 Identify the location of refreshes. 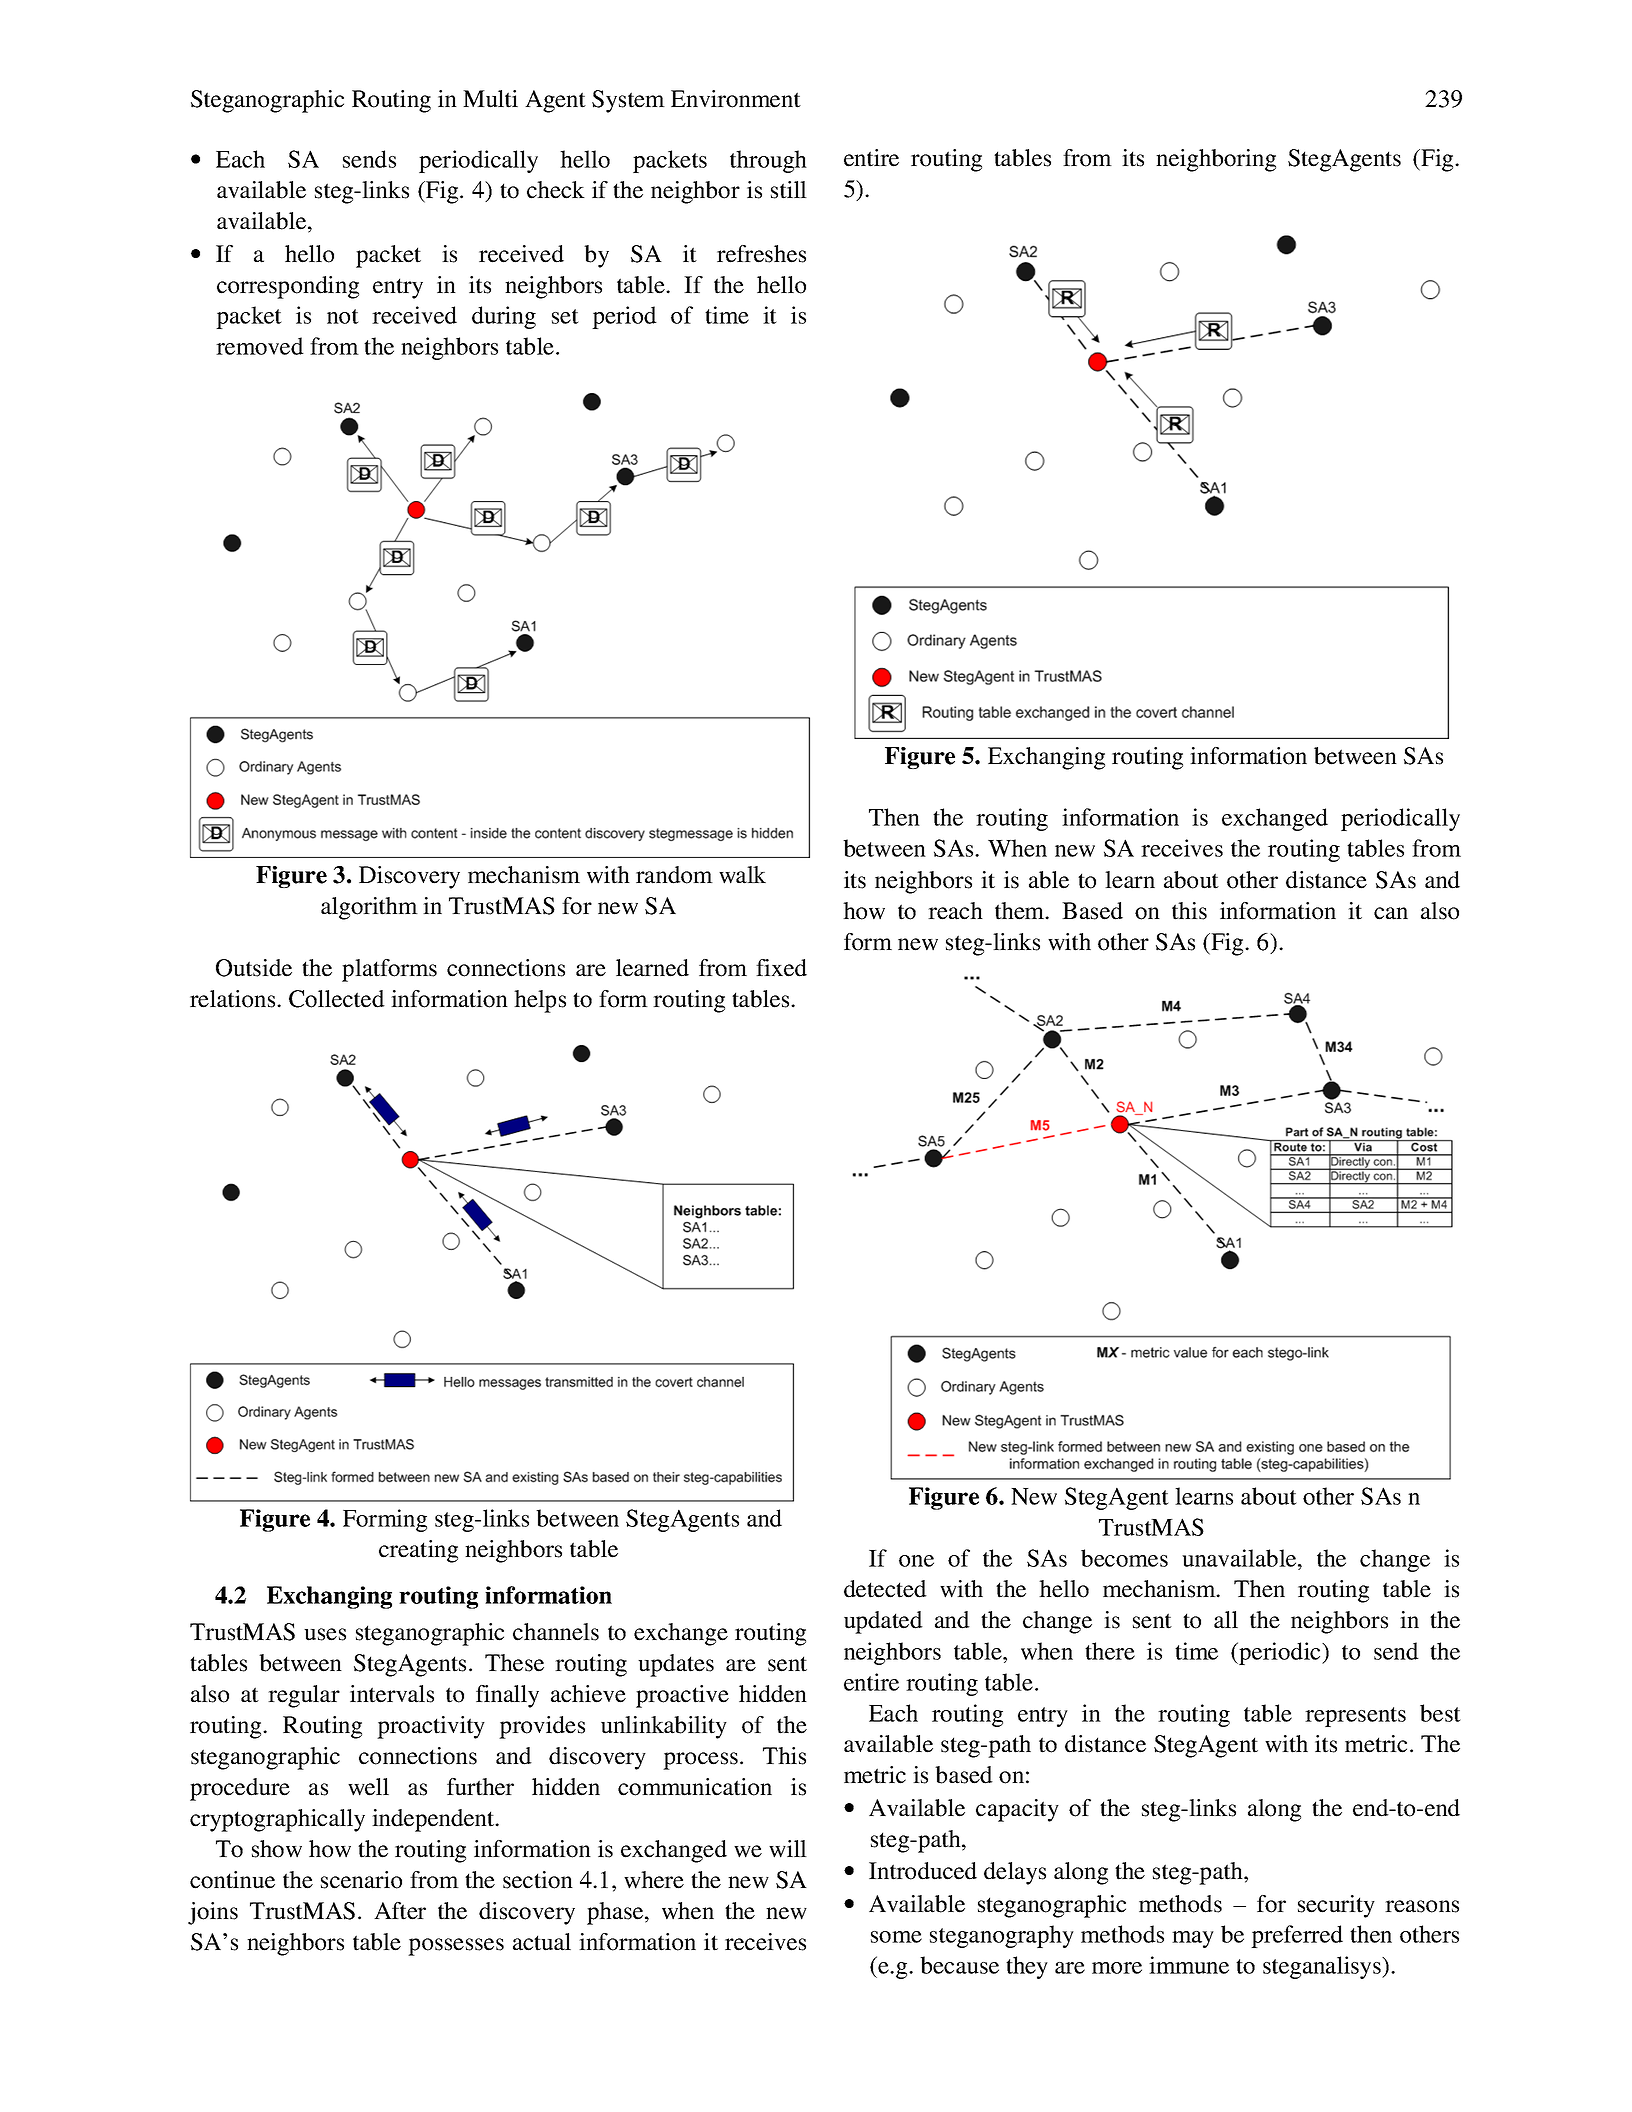
(761, 254).
